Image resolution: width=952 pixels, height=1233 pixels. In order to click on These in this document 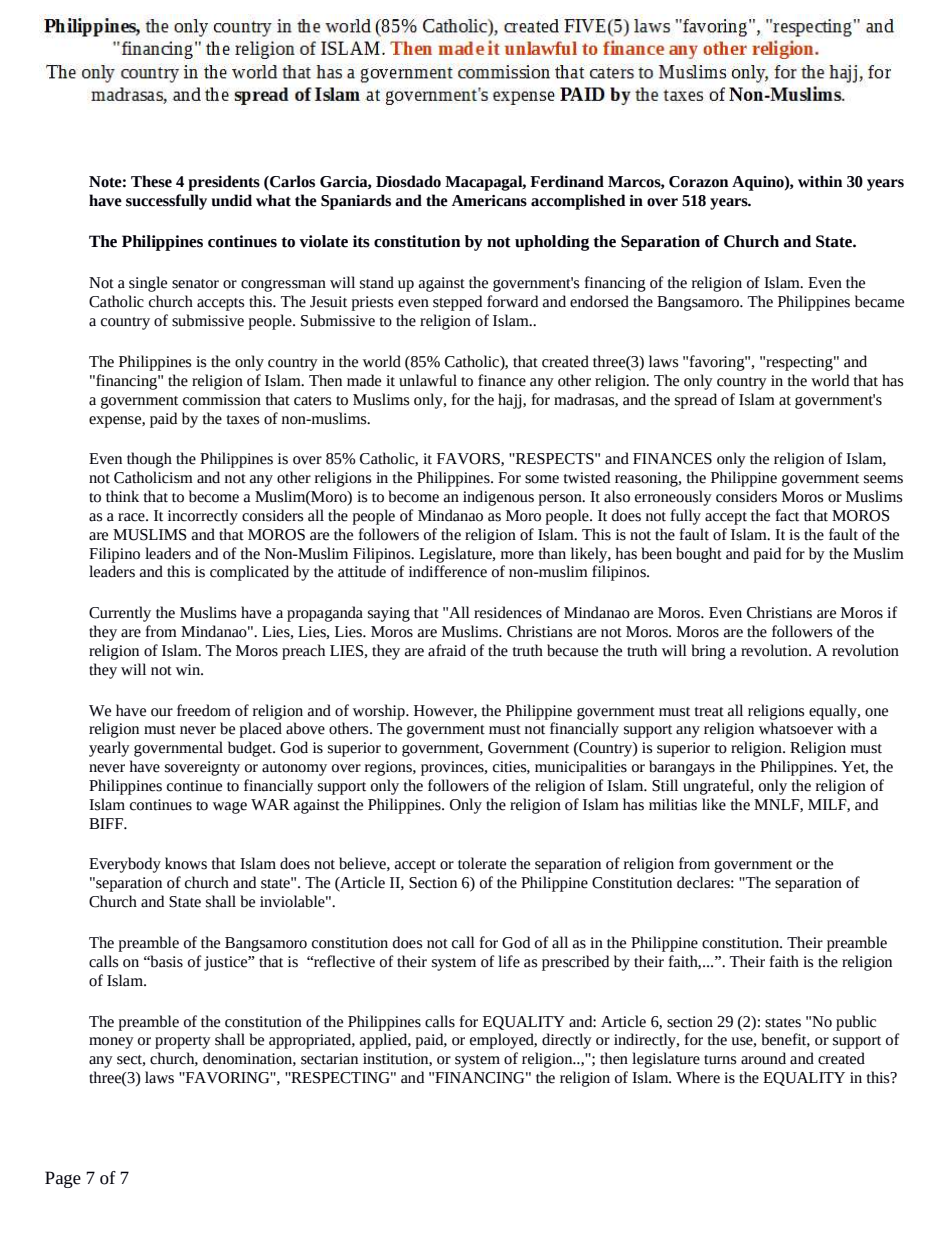, I will do `click(151, 181)`.
